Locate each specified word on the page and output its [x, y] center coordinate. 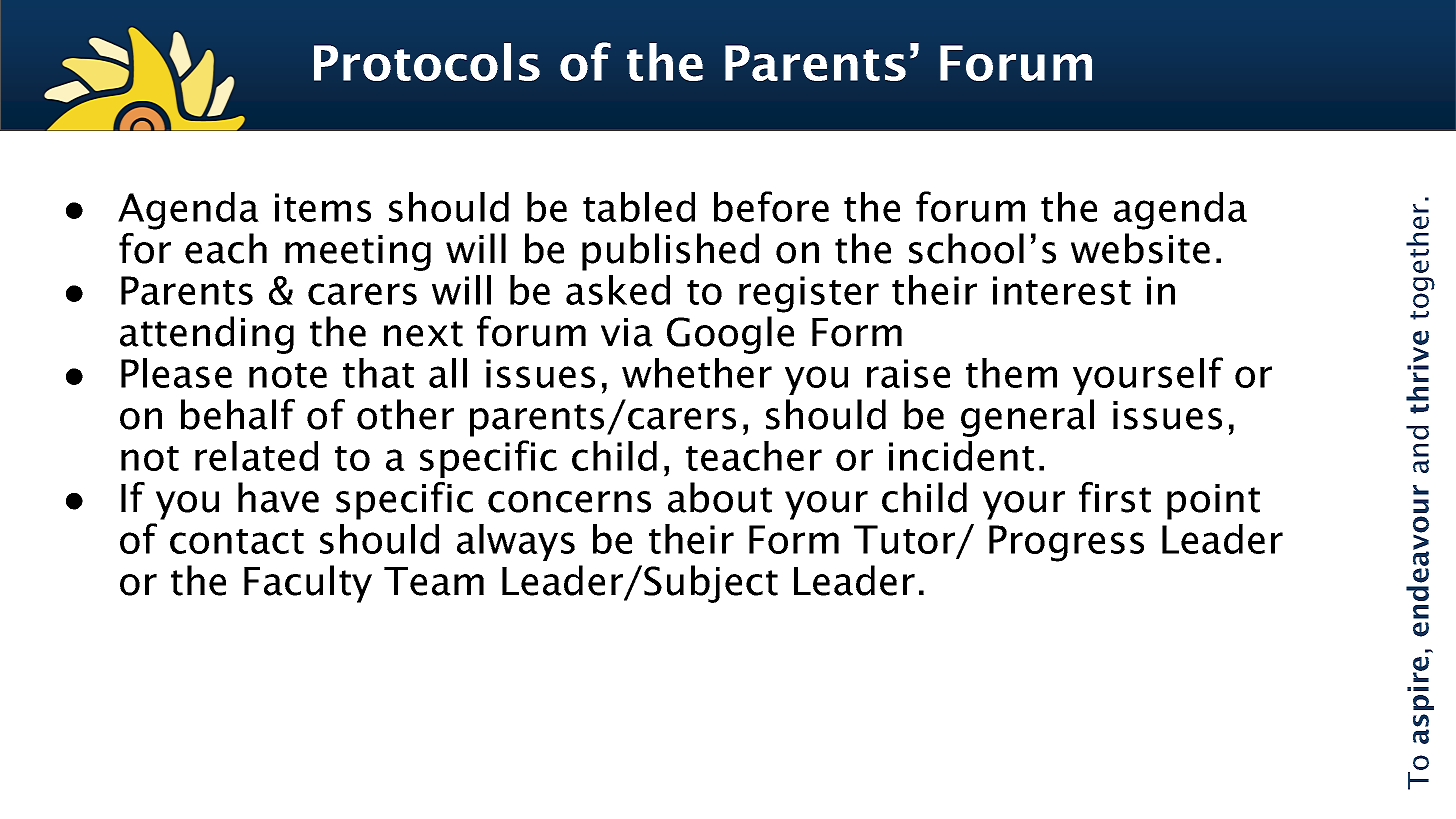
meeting [358, 253]
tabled [639, 207]
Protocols [427, 62]
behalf [238, 414]
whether [697, 373]
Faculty [308, 584]
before [771, 206]
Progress [1066, 543]
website [1140, 248]
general [1027, 418]
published [670, 252]
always [516, 542]
